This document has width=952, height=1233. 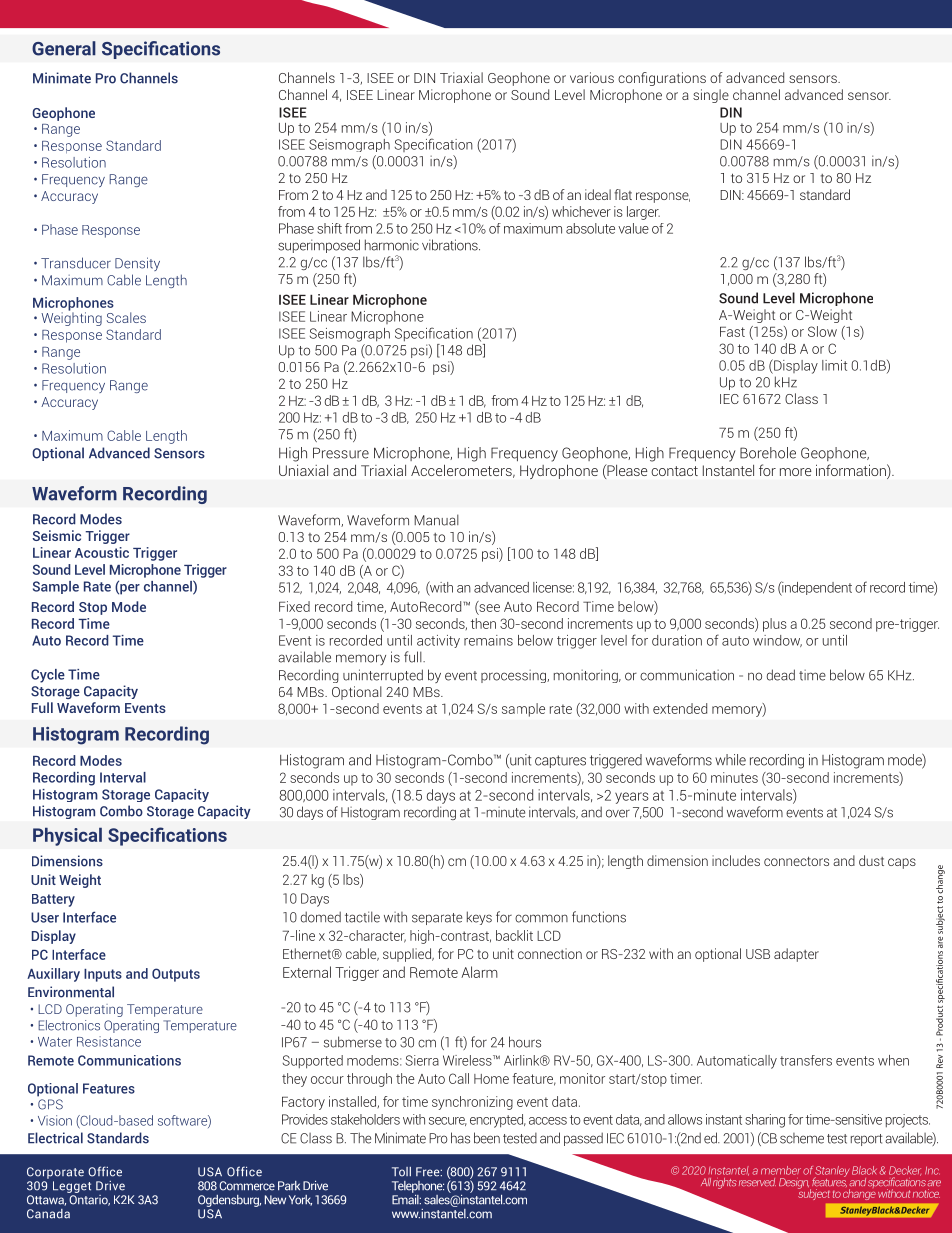 What do you see at coordinates (777, 641) in the document?
I see `window` at bounding box center [777, 641].
